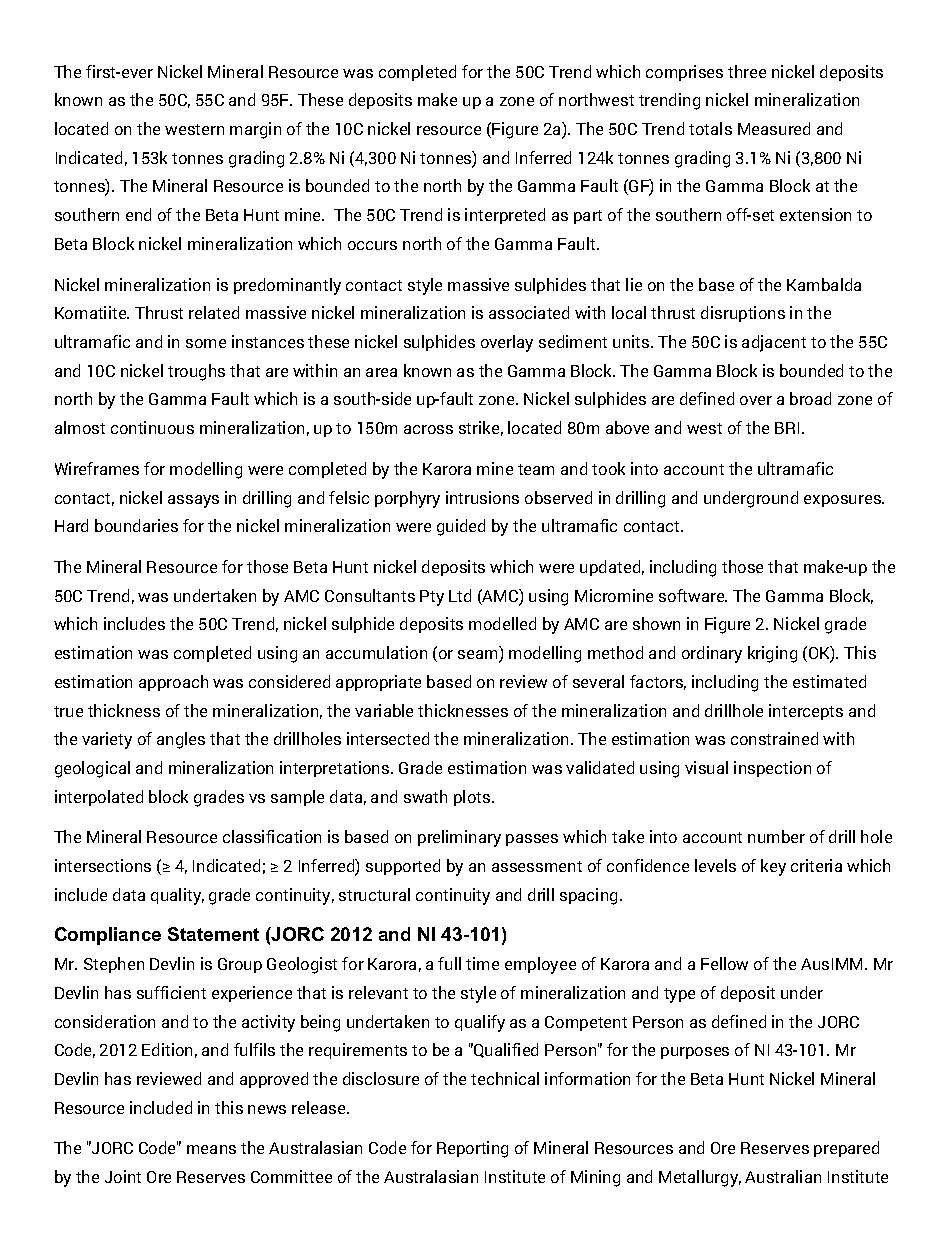  What do you see at coordinates (211, 1149) in the page?
I see `means` at bounding box center [211, 1149].
